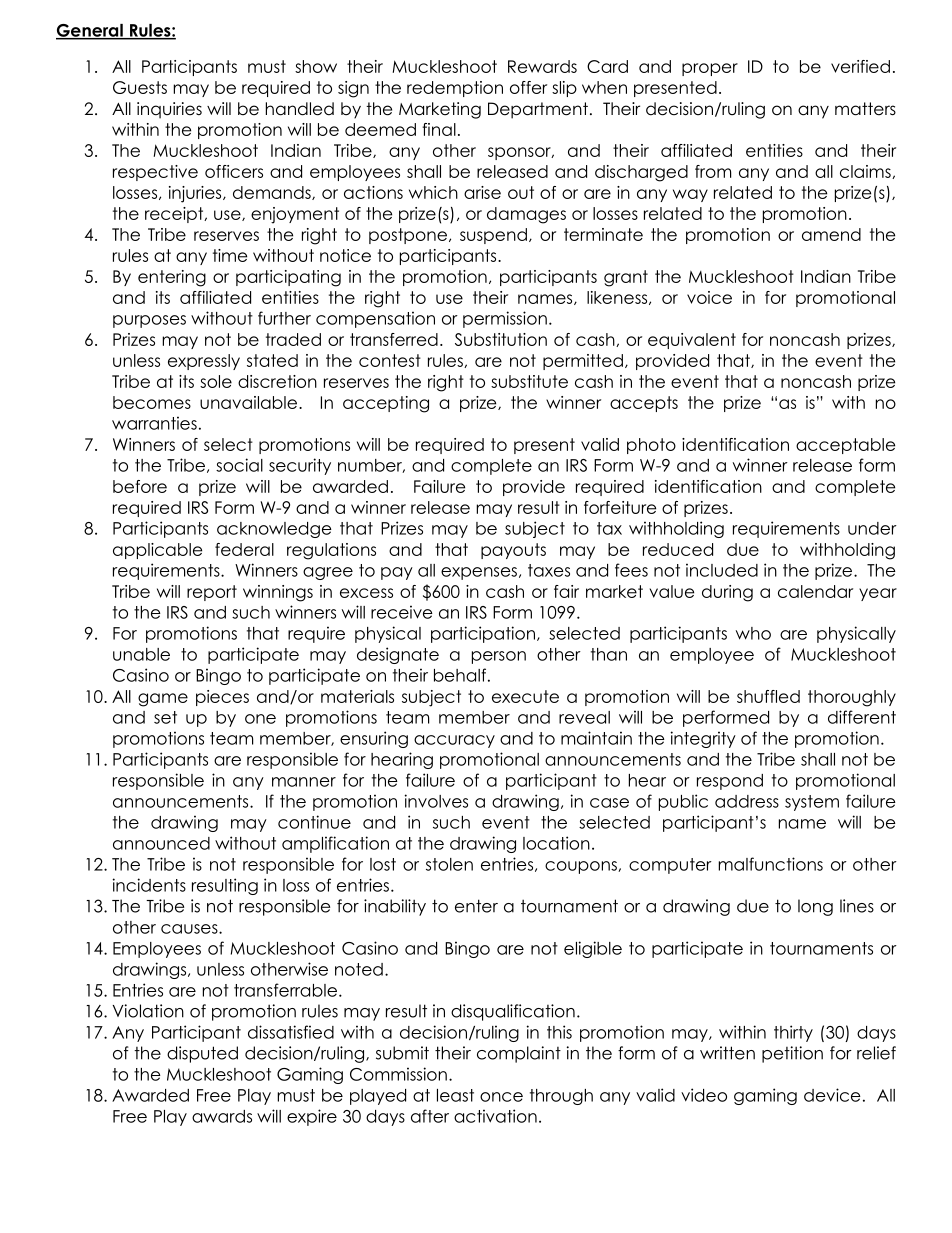 Image resolution: width=952 pixels, height=1233 pixels. Describe the element at coordinates (770, 864) in the screenshot. I see `malfunctions` at that location.
